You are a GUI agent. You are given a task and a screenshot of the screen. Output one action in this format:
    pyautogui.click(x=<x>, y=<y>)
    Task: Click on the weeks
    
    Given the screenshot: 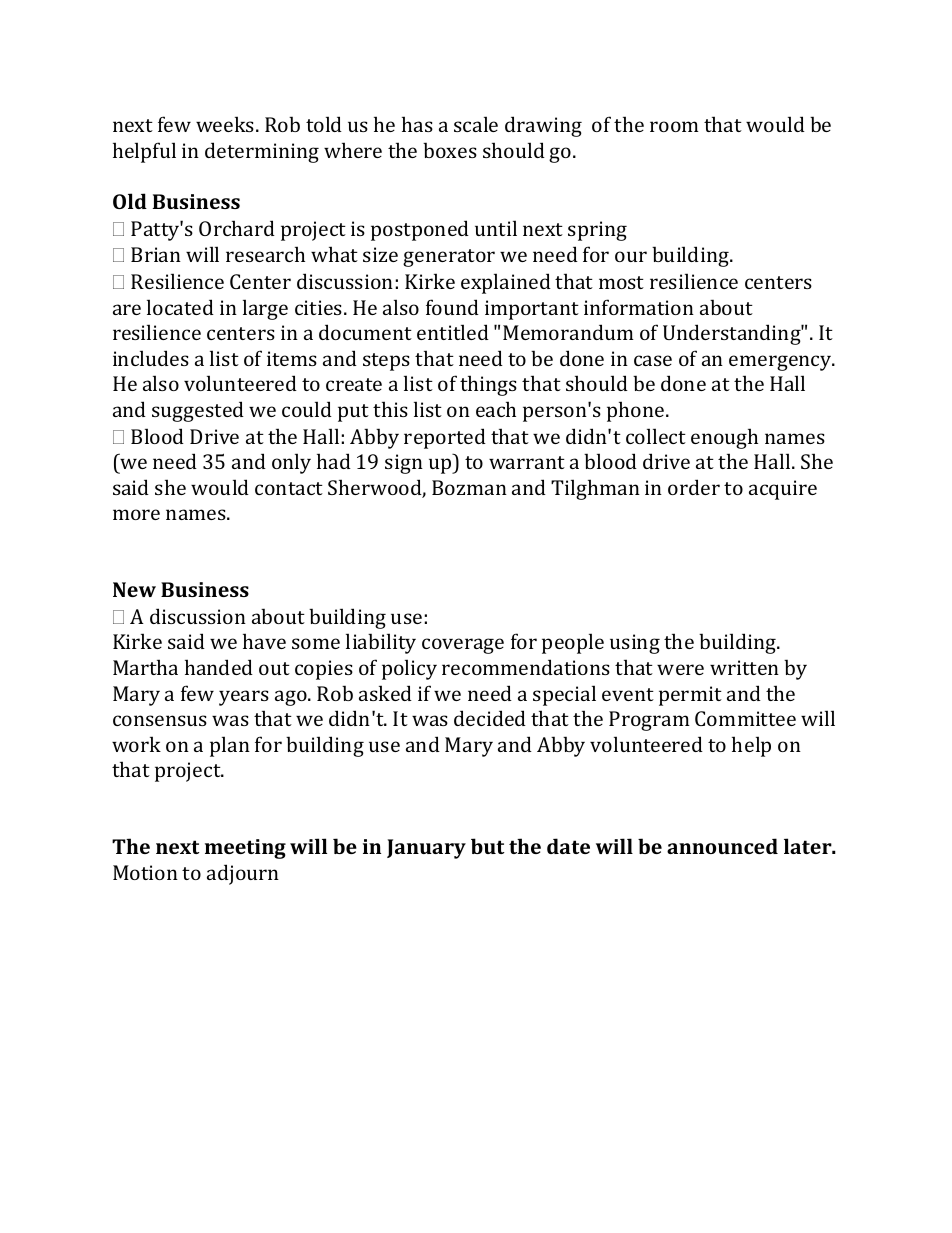 What is the action you would take?
    pyautogui.click(x=225, y=124)
